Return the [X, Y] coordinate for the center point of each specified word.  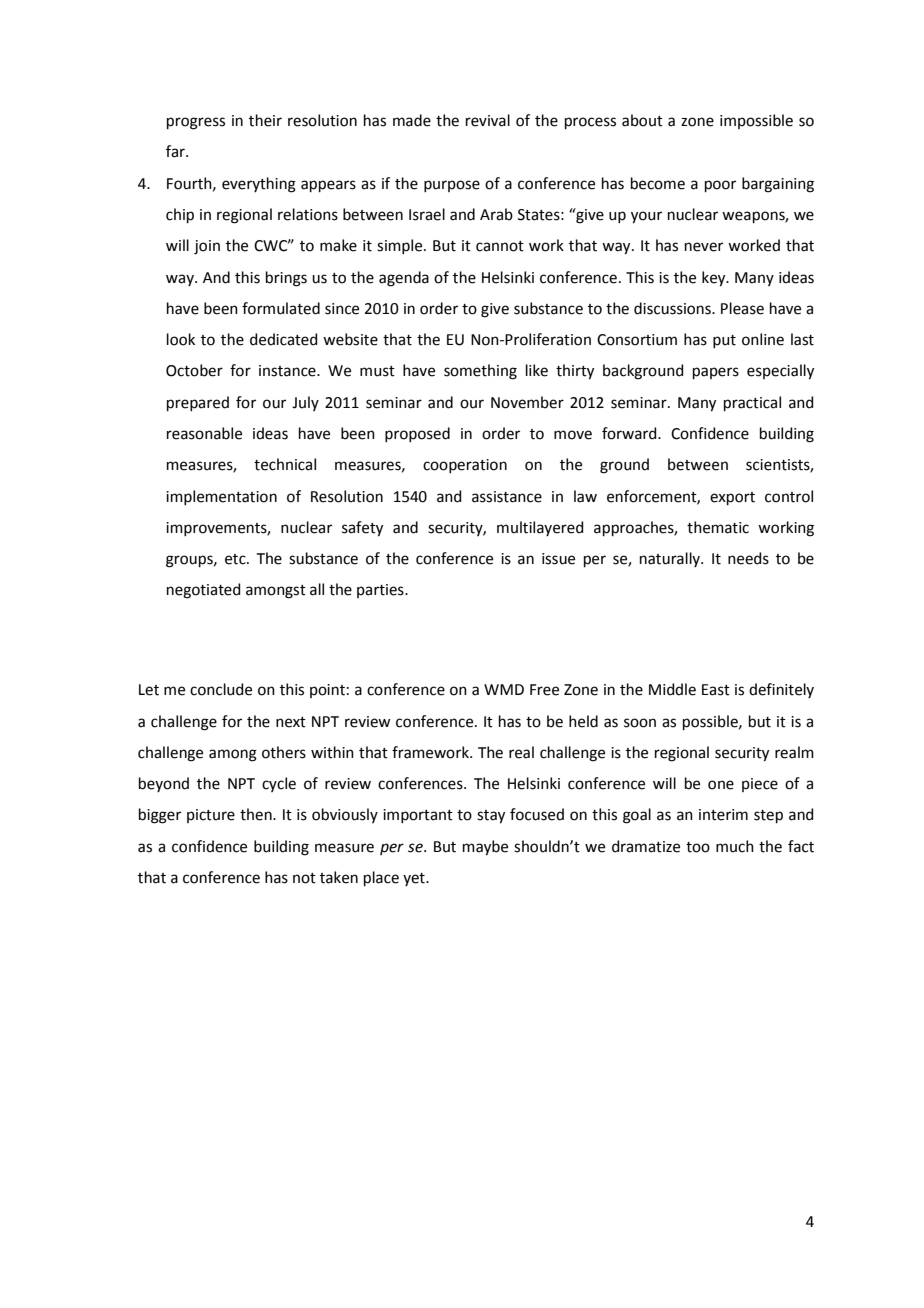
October [194, 370]
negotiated [204, 591]
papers [716, 373]
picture [211, 816]
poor [720, 186]
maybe [485, 848]
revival [488, 120]
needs [748, 558]
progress [196, 123]
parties [381, 591]
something [480, 372]
